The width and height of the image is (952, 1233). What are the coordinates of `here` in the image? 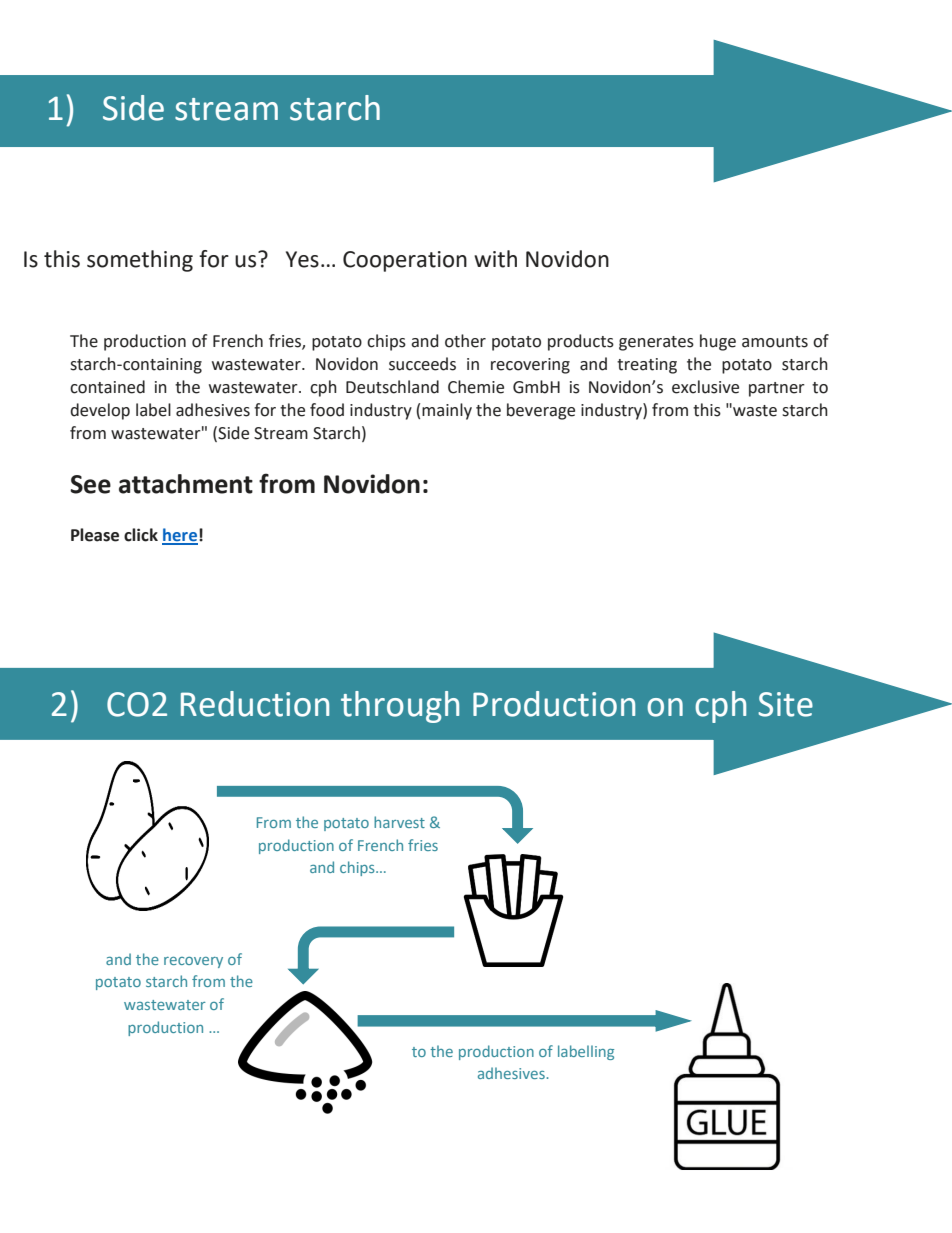 It's located at (180, 536).
